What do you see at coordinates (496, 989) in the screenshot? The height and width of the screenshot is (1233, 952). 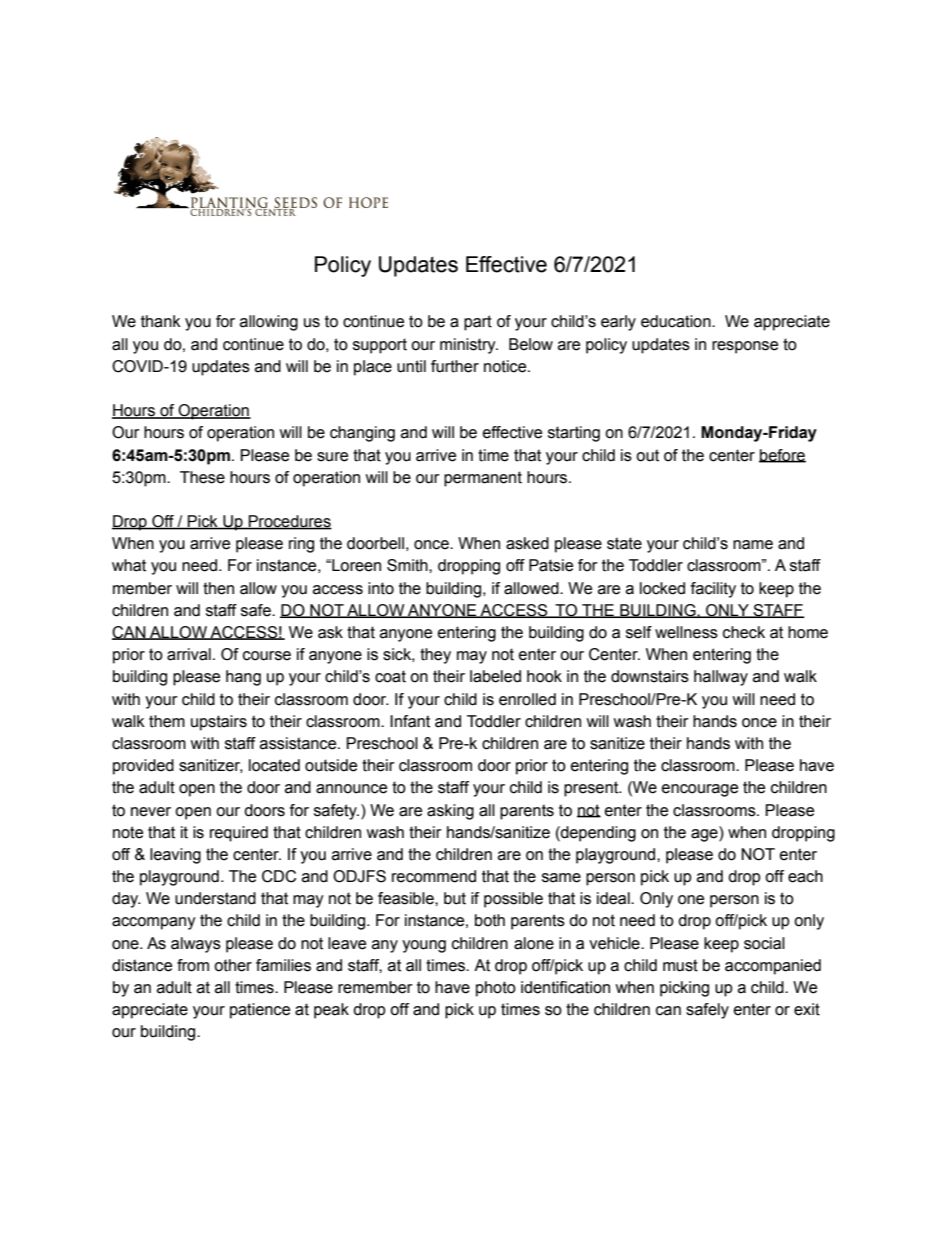 I see `photo` at bounding box center [496, 989].
